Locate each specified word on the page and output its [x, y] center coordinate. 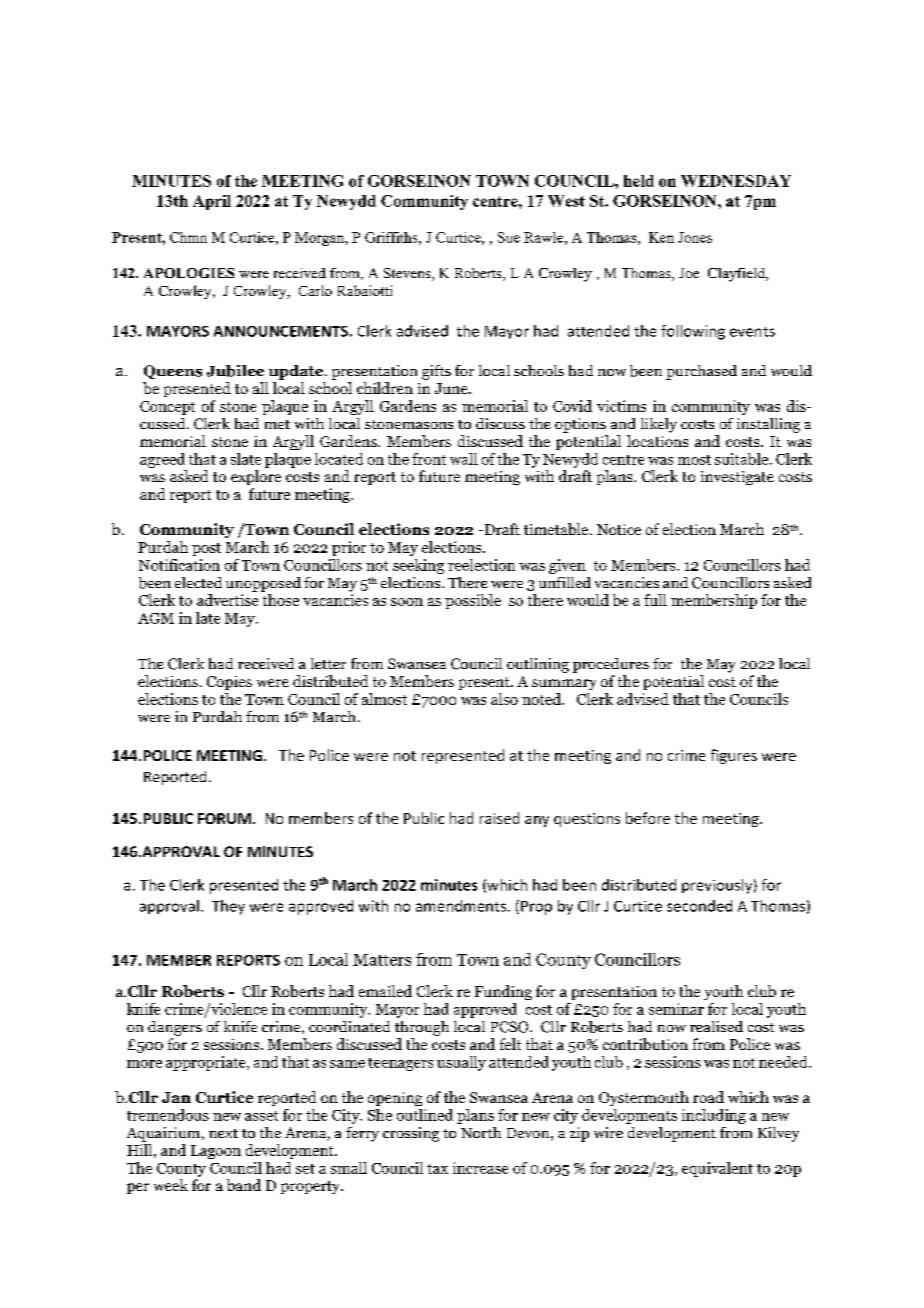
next [223, 1133]
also [504, 699]
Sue [509, 237]
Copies [229, 683]
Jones [695, 237]
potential [674, 682]
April [212, 202]
